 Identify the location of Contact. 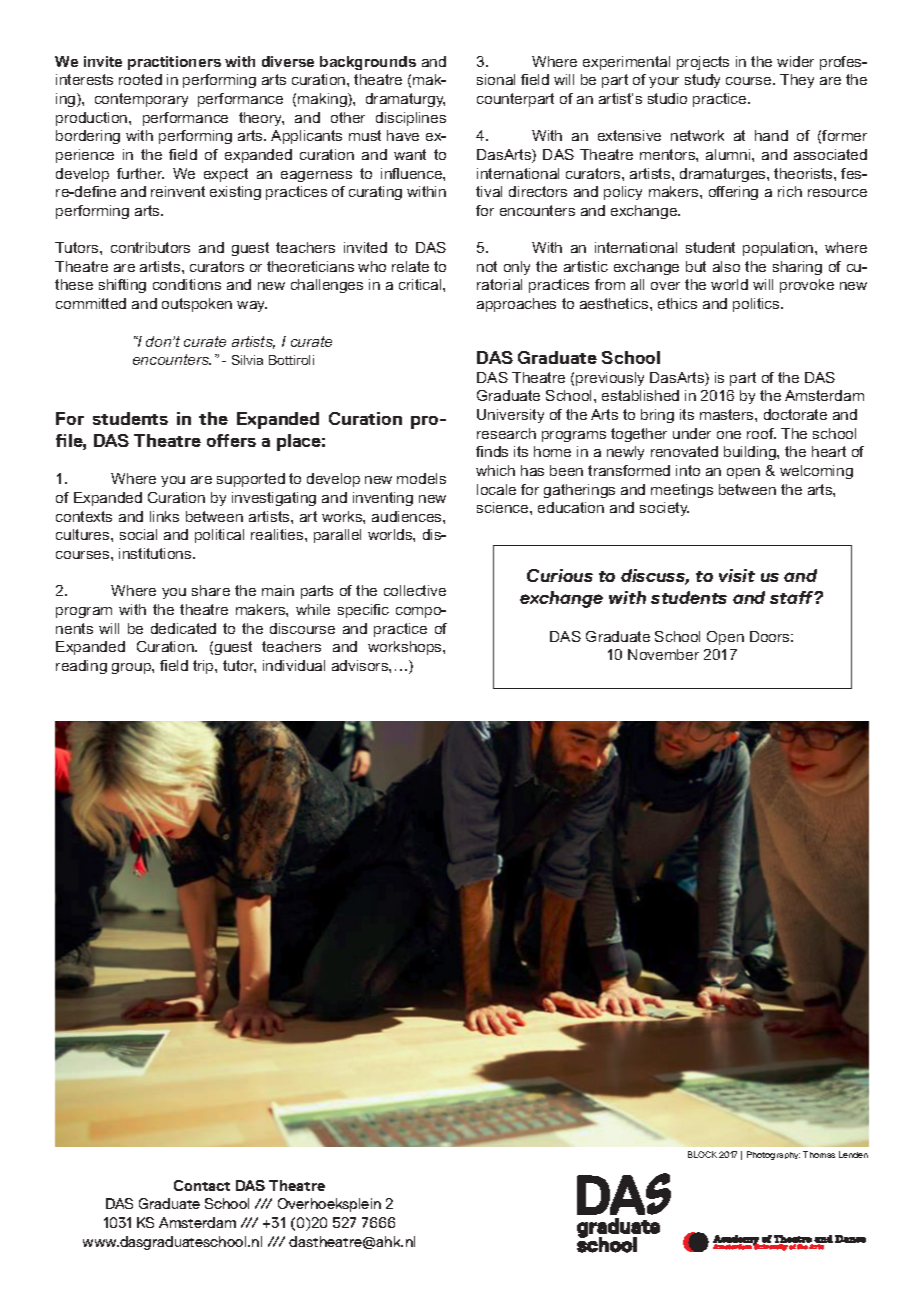
(202, 1185).
